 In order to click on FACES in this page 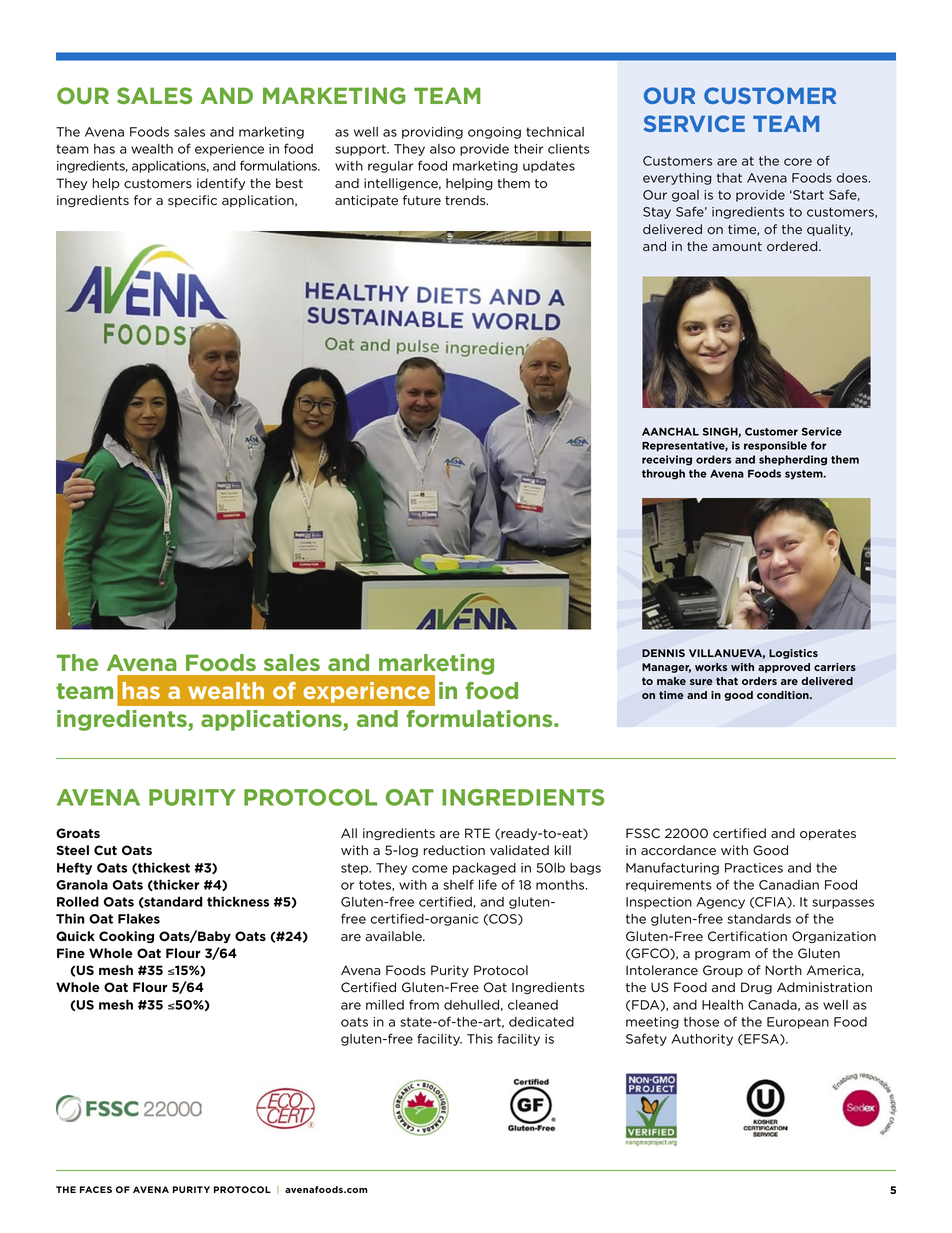, I will do `click(96, 1189)`.
